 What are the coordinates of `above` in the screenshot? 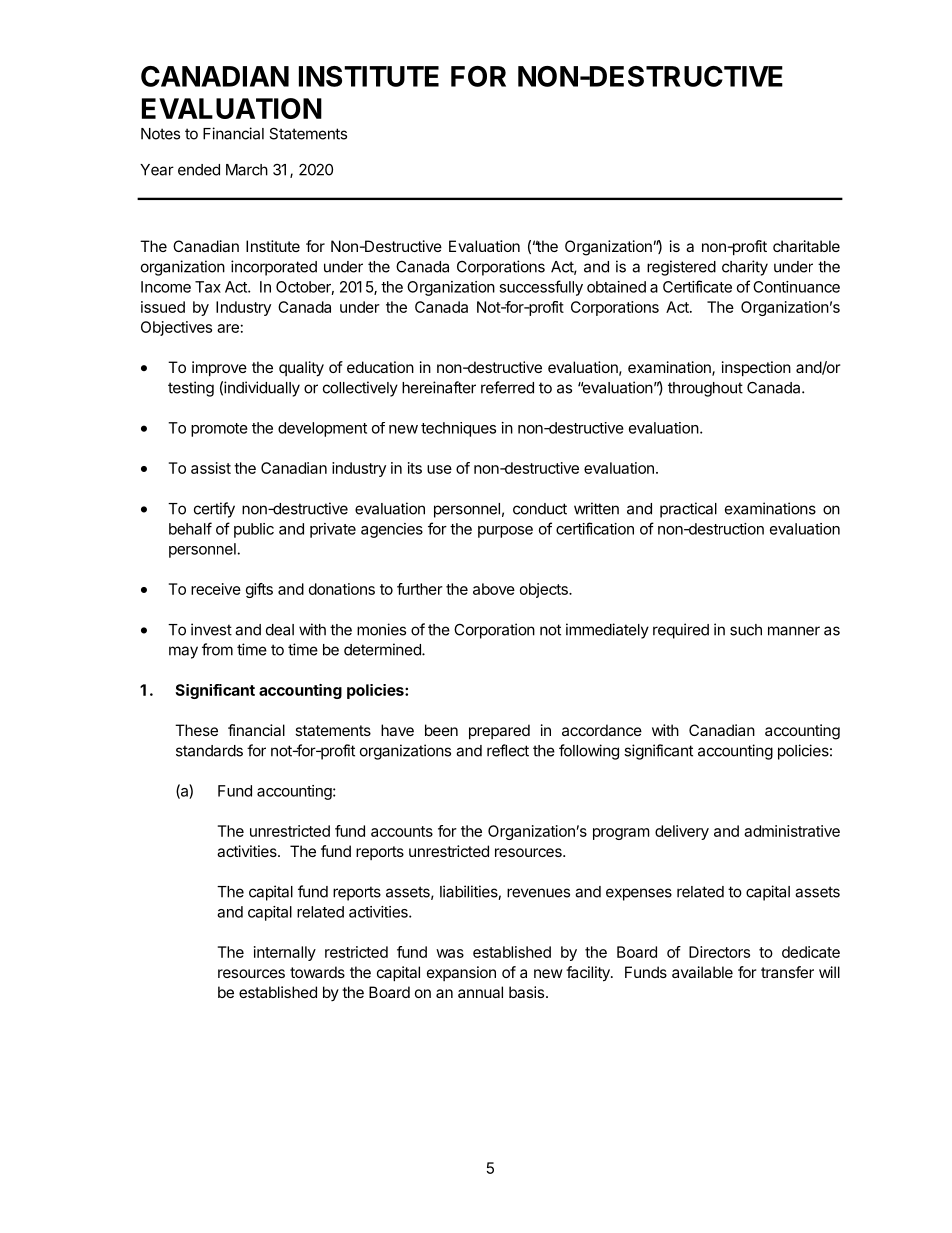 It's located at (494, 589).
